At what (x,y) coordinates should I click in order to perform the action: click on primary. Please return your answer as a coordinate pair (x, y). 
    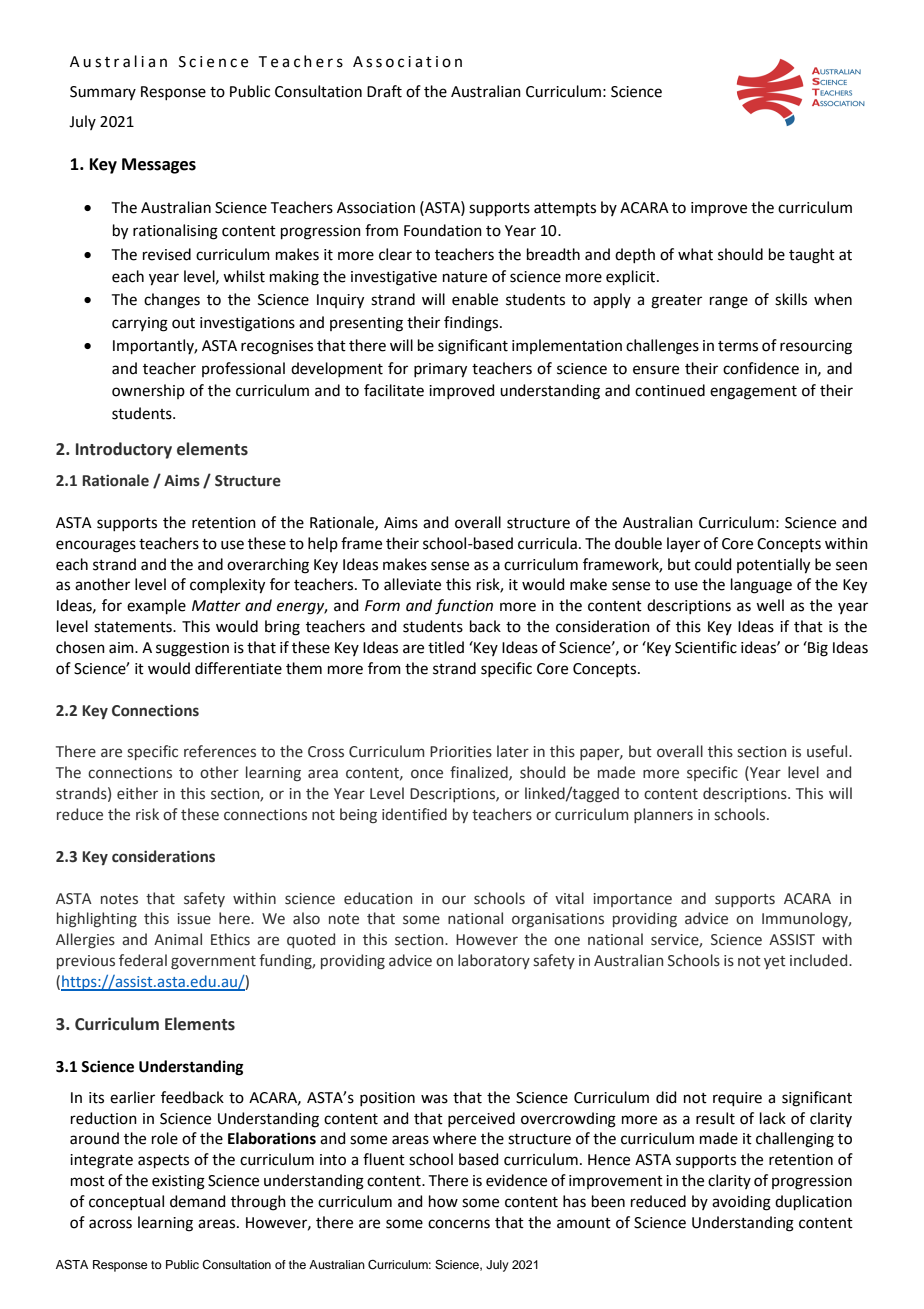
    Looking at the image, I should click on (440, 370).
